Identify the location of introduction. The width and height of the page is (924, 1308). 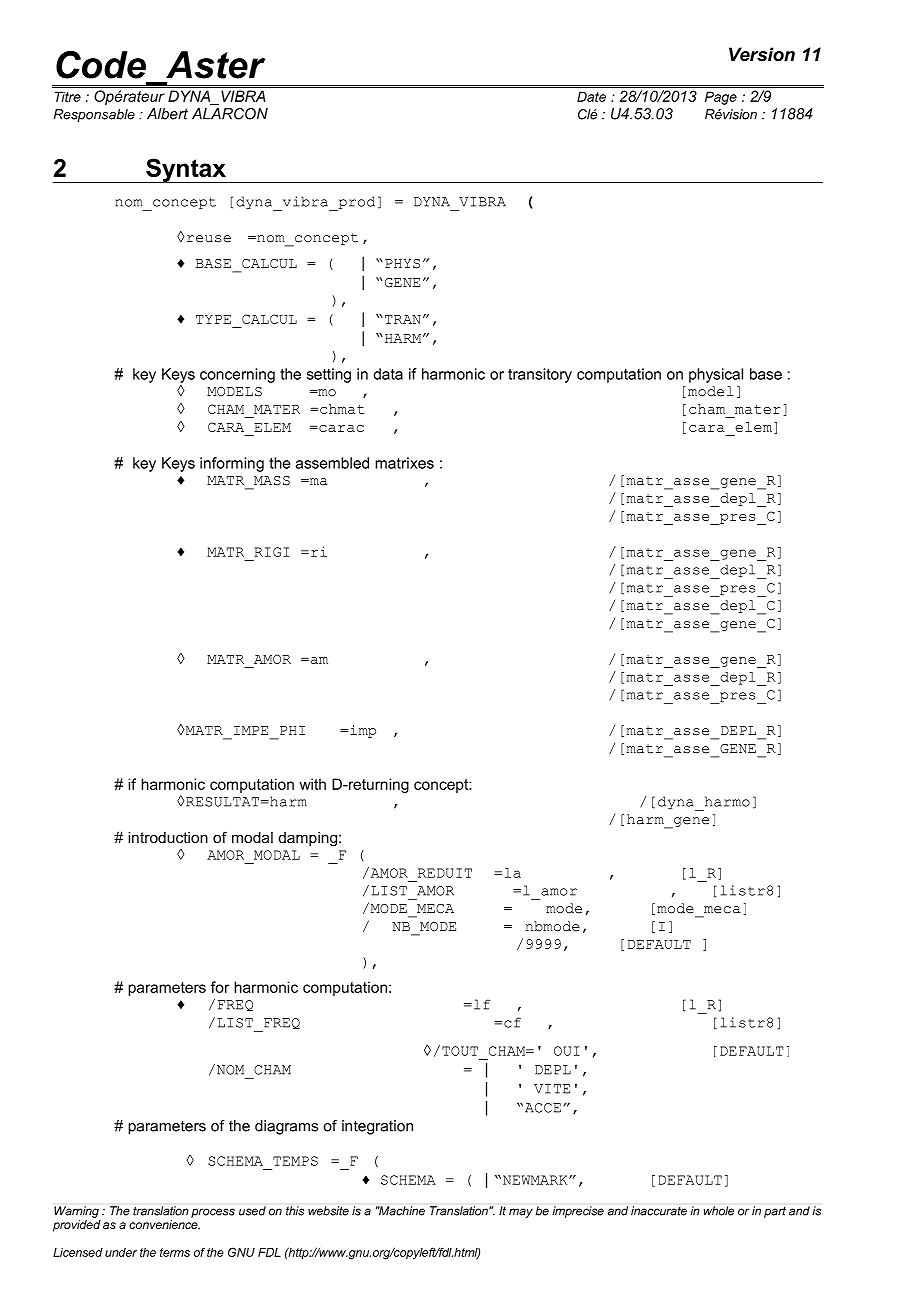
(168, 837).
